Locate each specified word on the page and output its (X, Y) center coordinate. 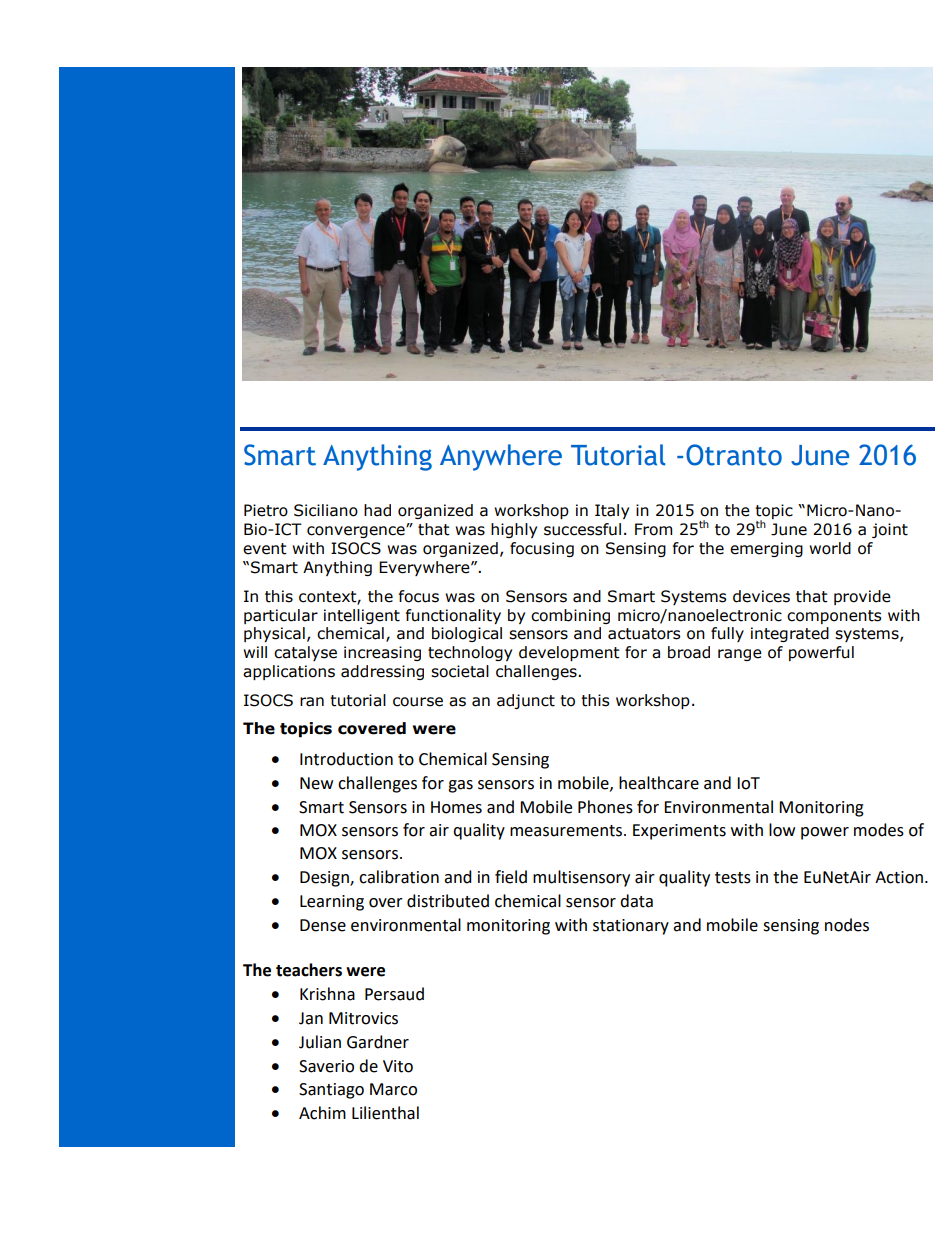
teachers (309, 970)
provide (862, 597)
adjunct (526, 701)
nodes (847, 925)
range (740, 655)
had (377, 510)
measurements (567, 831)
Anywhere (501, 457)
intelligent (362, 616)
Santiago (331, 1091)
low (782, 830)
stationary (631, 927)
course (418, 702)
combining (570, 616)
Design (325, 879)
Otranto (734, 455)
